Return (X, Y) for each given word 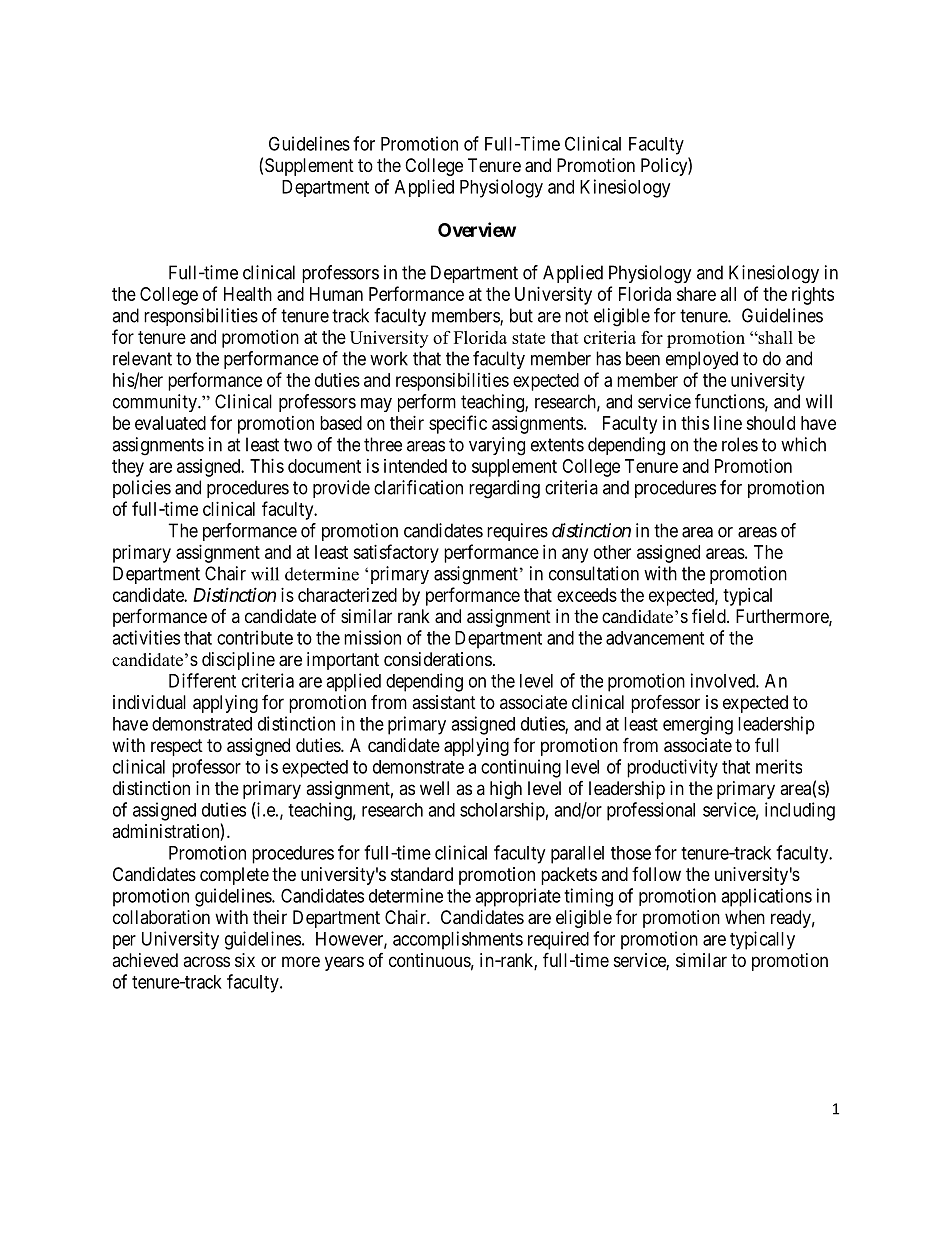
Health (248, 294)
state (528, 338)
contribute (255, 637)
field (710, 615)
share (696, 294)
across (206, 961)
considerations (438, 659)
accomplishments (458, 940)
